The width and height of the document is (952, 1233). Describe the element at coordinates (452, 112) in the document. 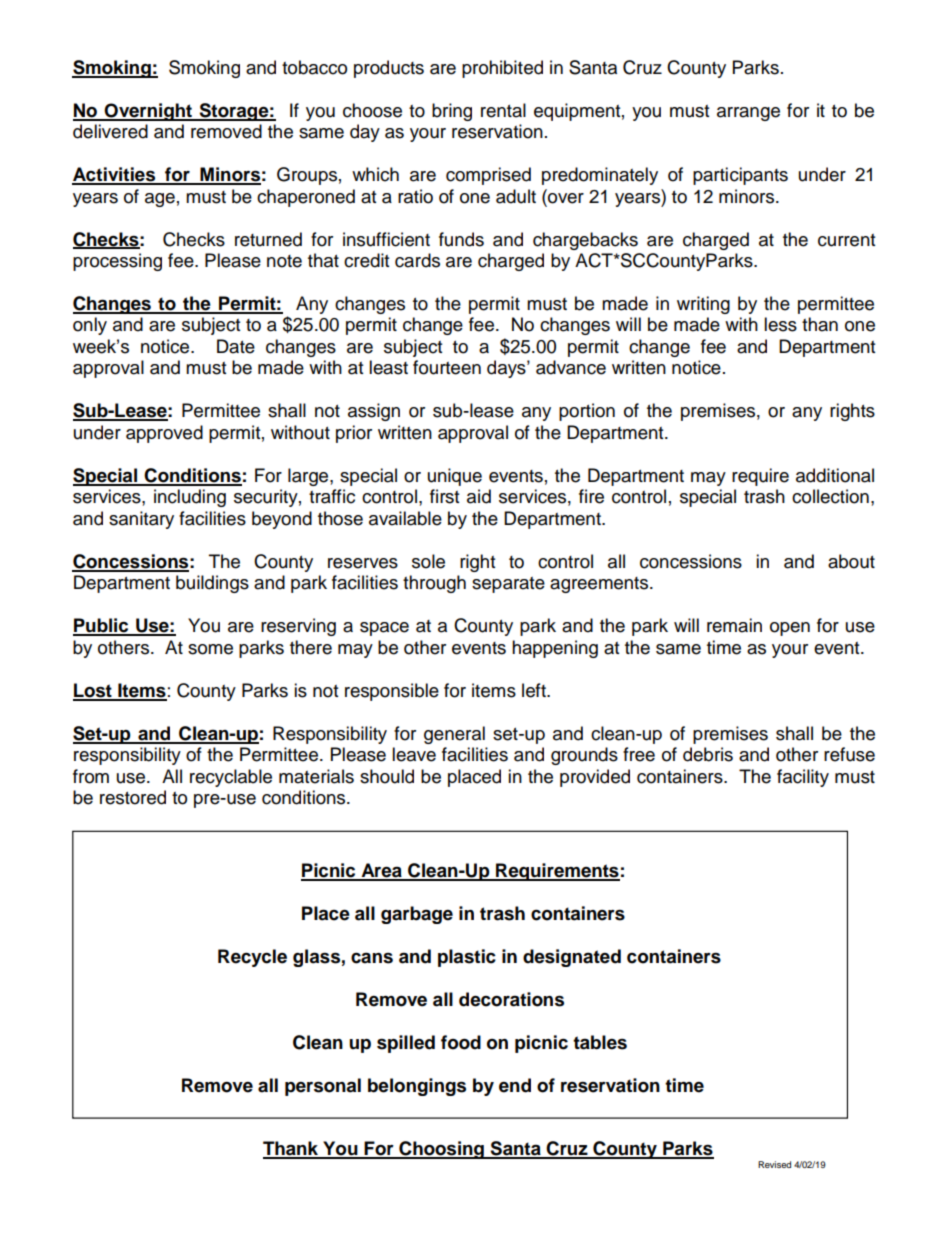

I see `bring` at that location.
